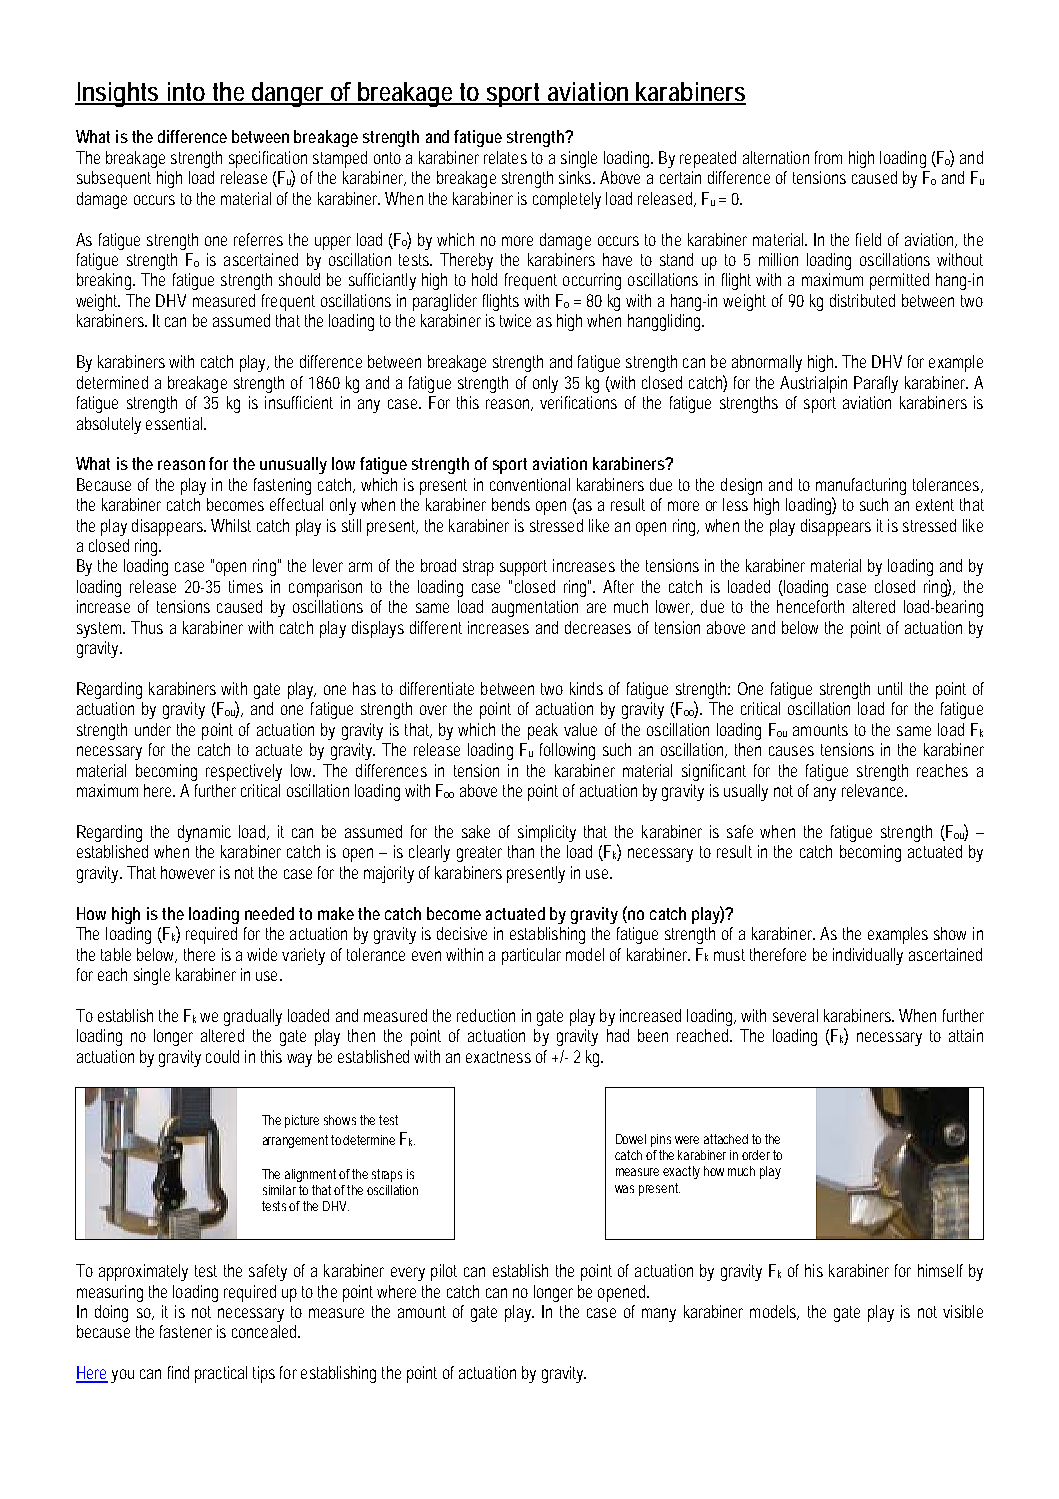 This image has width=1059, height=1499. I want to click on essential, so click(175, 423).
